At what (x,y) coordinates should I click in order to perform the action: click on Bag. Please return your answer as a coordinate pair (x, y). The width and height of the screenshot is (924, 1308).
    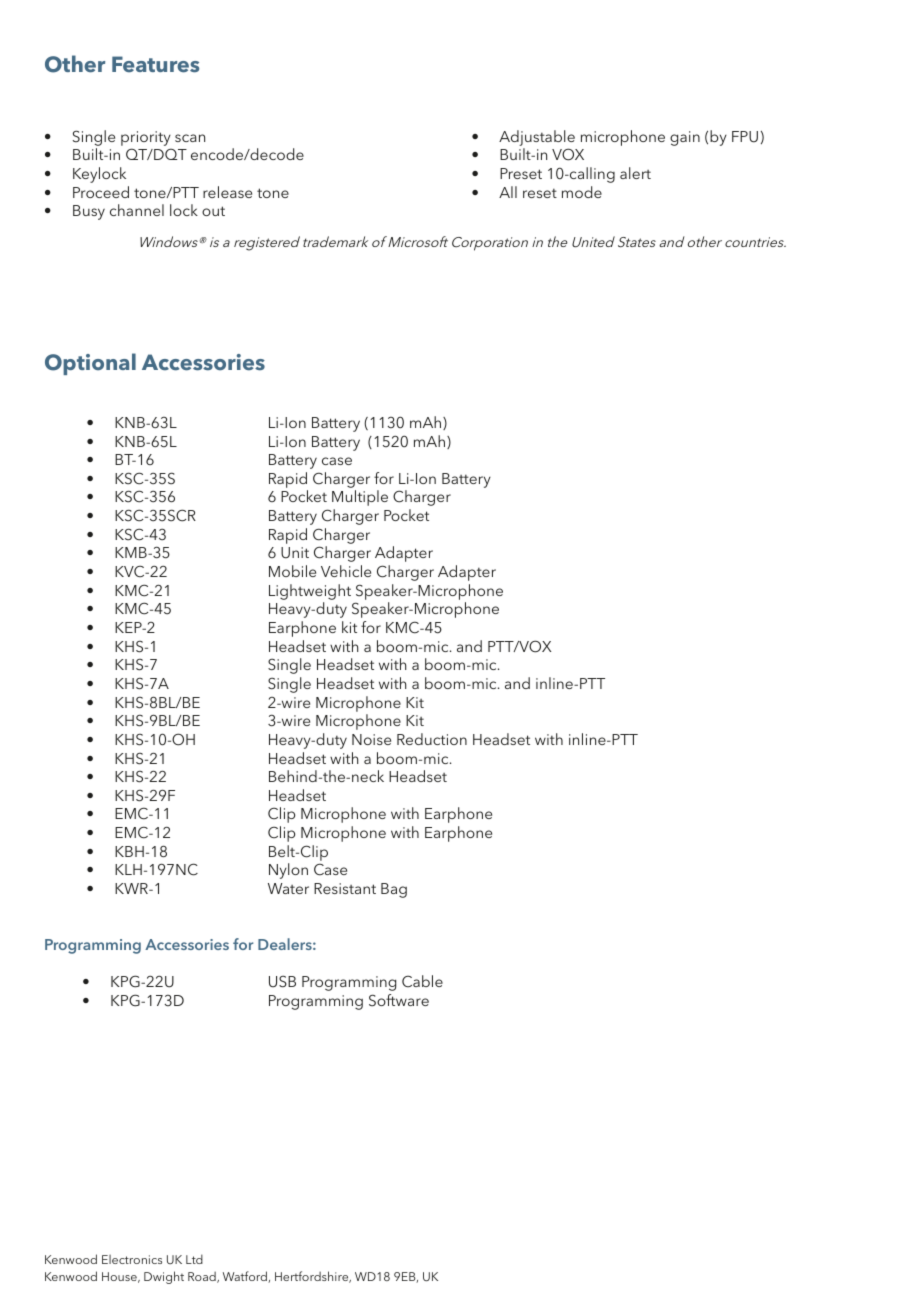
    Looking at the image, I should click on (394, 890).
